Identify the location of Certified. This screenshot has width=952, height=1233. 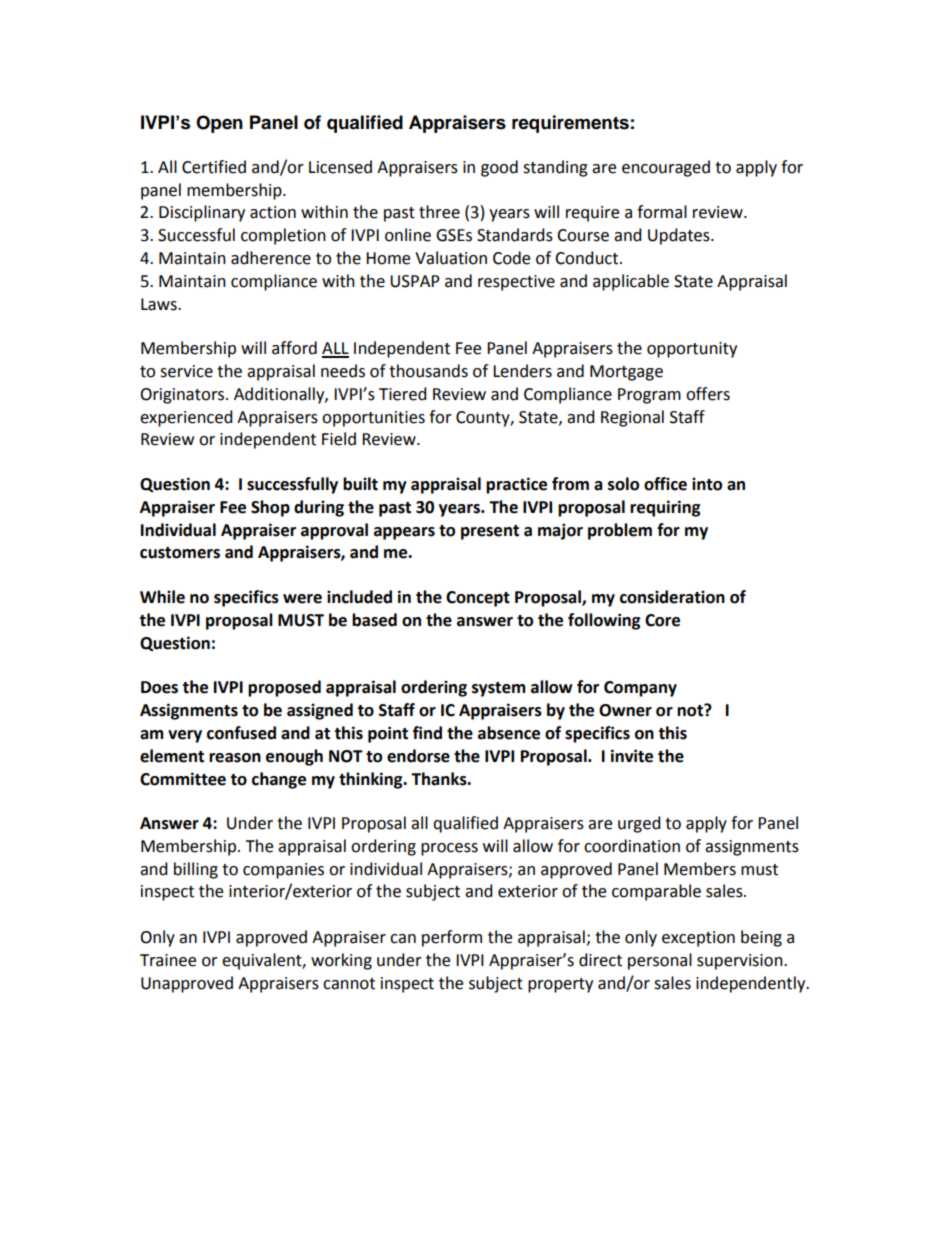
(214, 167).
